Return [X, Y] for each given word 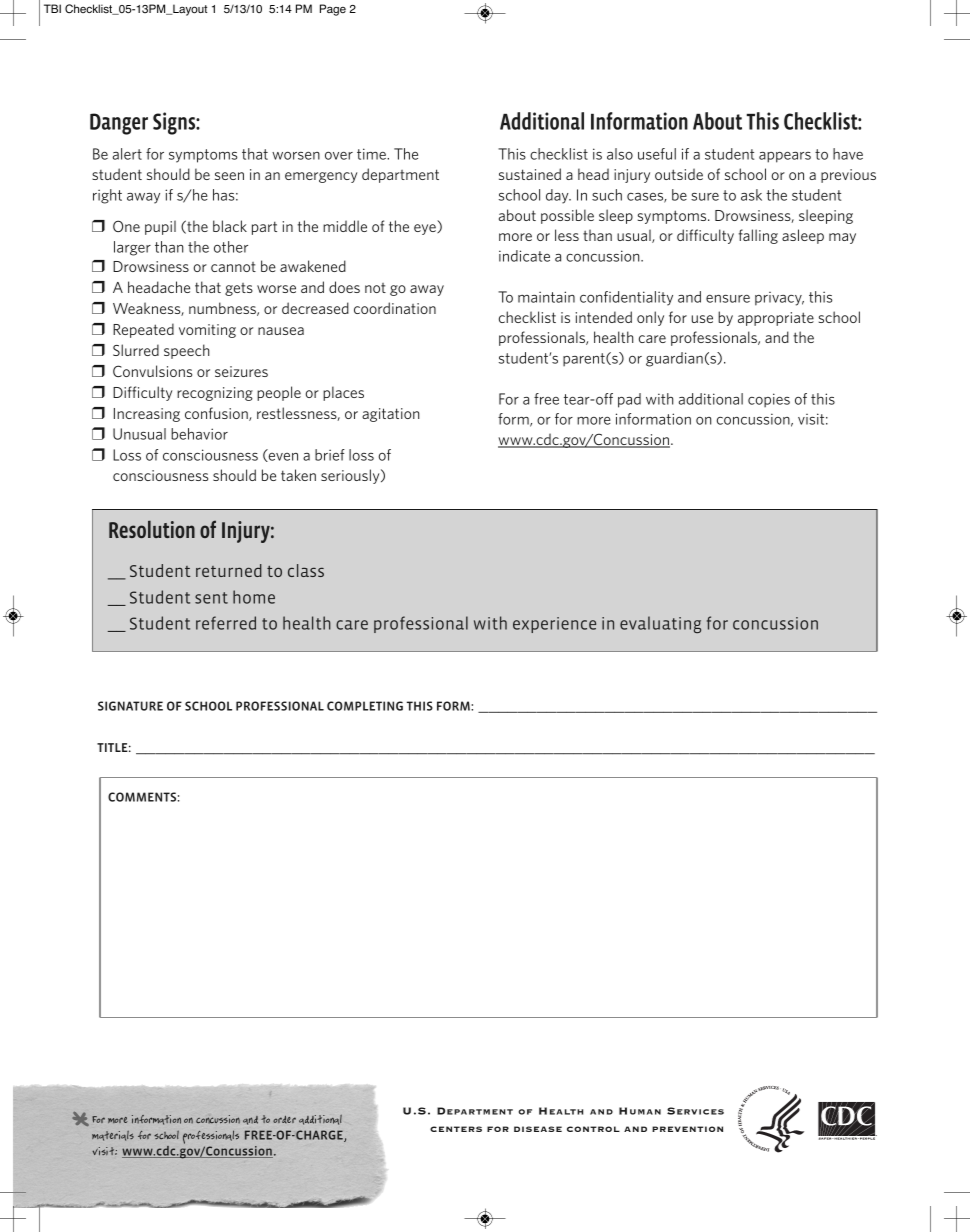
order [284, 1119]
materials [113, 1136]
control [593, 1129]
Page [333, 10]
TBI [52, 8]
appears [785, 157]
